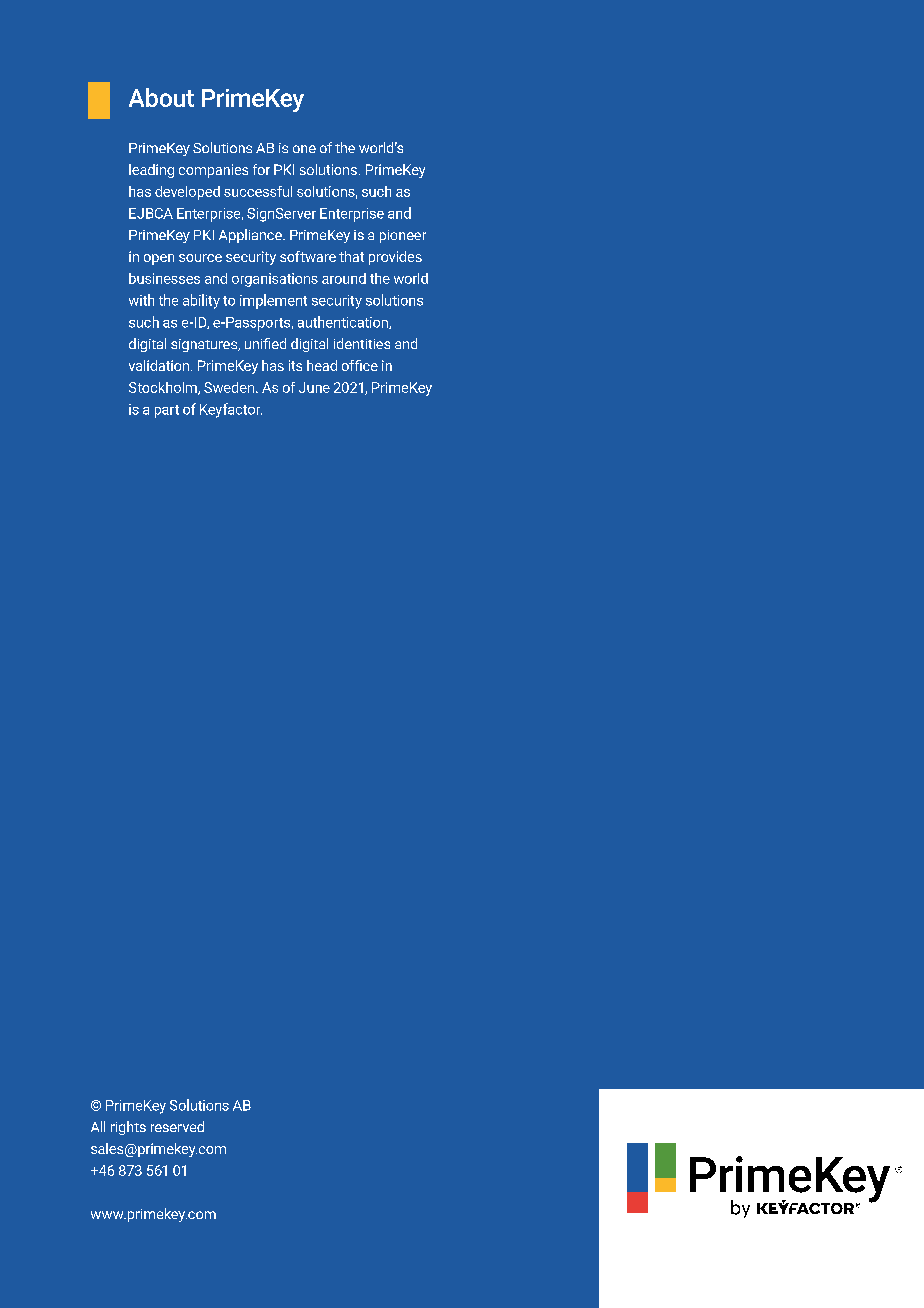 The width and height of the screenshot is (924, 1308). What do you see at coordinates (151, 171) in the screenshot?
I see `leading` at bounding box center [151, 171].
